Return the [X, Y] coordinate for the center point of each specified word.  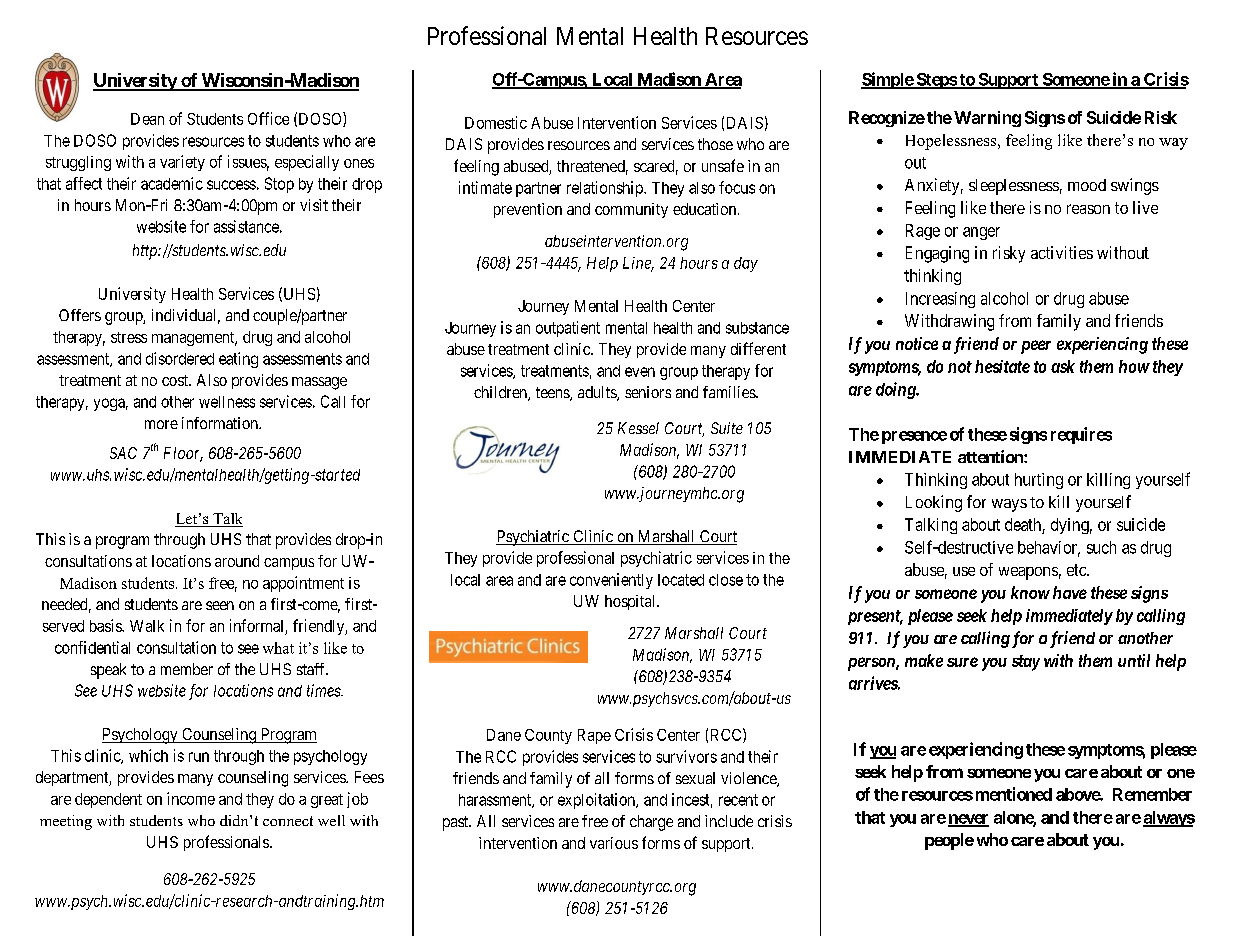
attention [991, 456]
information [221, 423]
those [715, 144]
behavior [1049, 548]
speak [108, 671]
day [746, 264]
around [237, 561]
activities [1062, 252]
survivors [686, 756]
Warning [987, 119]
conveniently [611, 581]
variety [182, 163]
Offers [80, 315]
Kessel [638, 428]
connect [288, 821]
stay [1026, 663]
